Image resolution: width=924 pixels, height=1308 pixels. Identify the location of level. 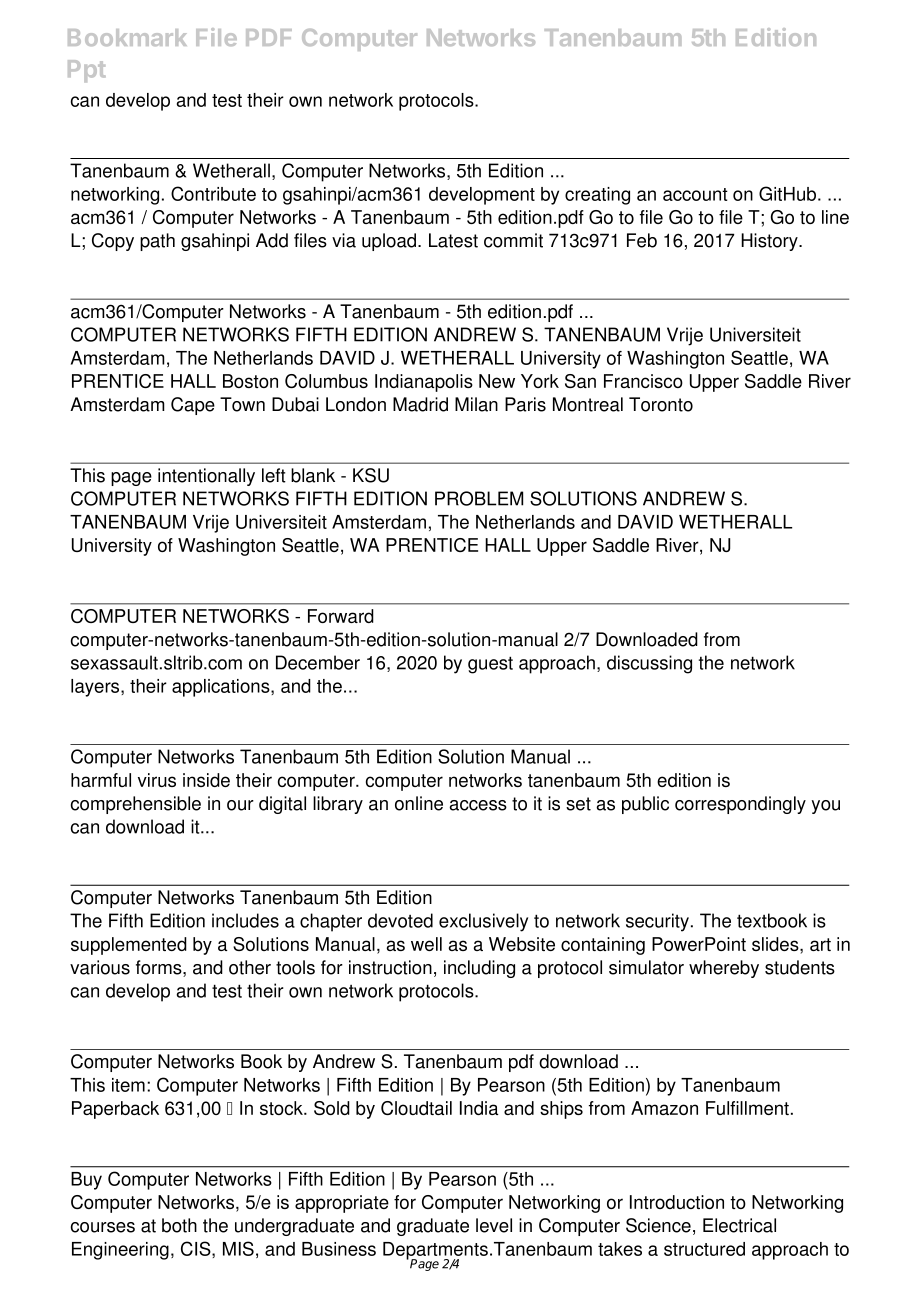
(494, 1225).
